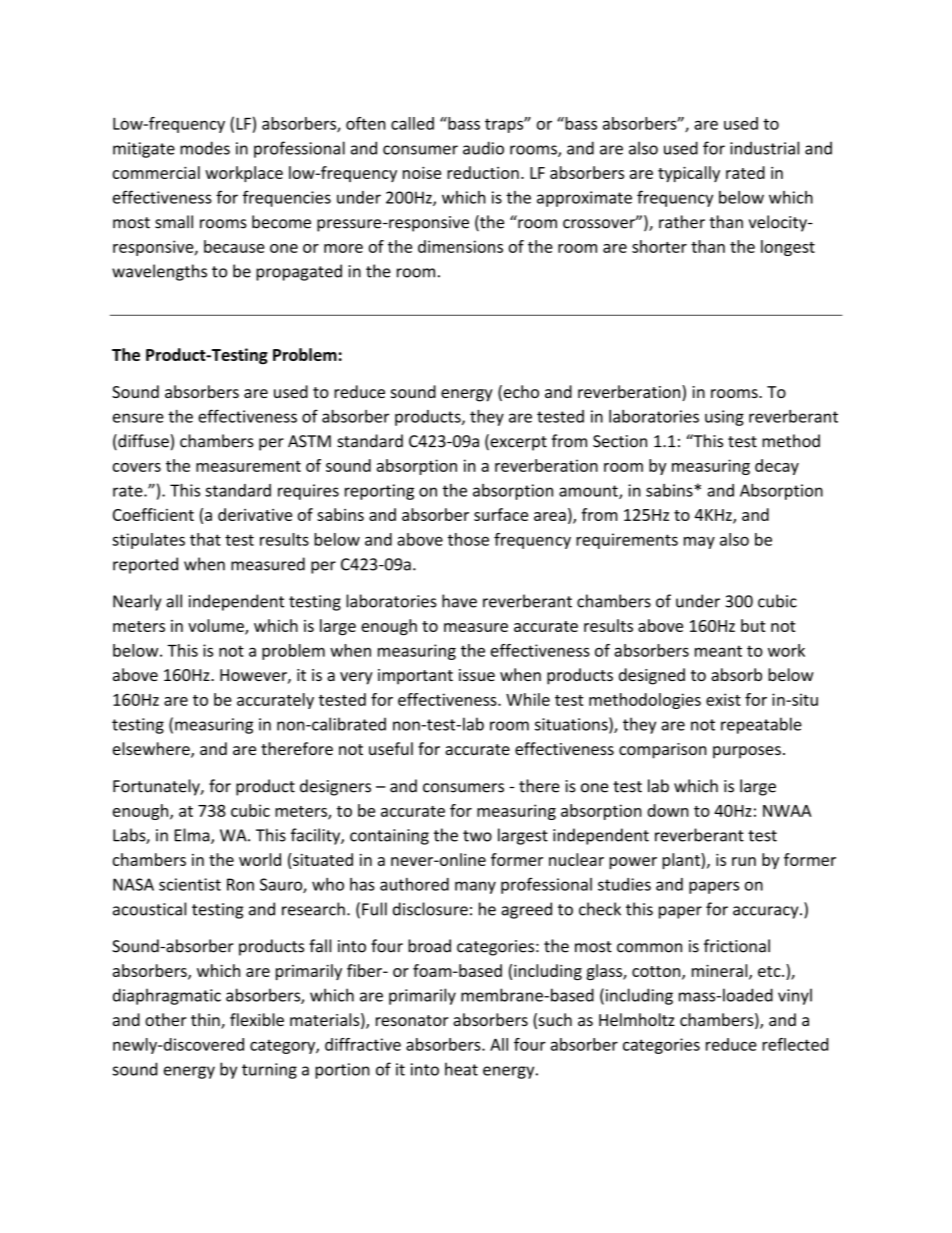  Describe the element at coordinates (206, 1021) in the screenshot. I see `thin` at that location.
